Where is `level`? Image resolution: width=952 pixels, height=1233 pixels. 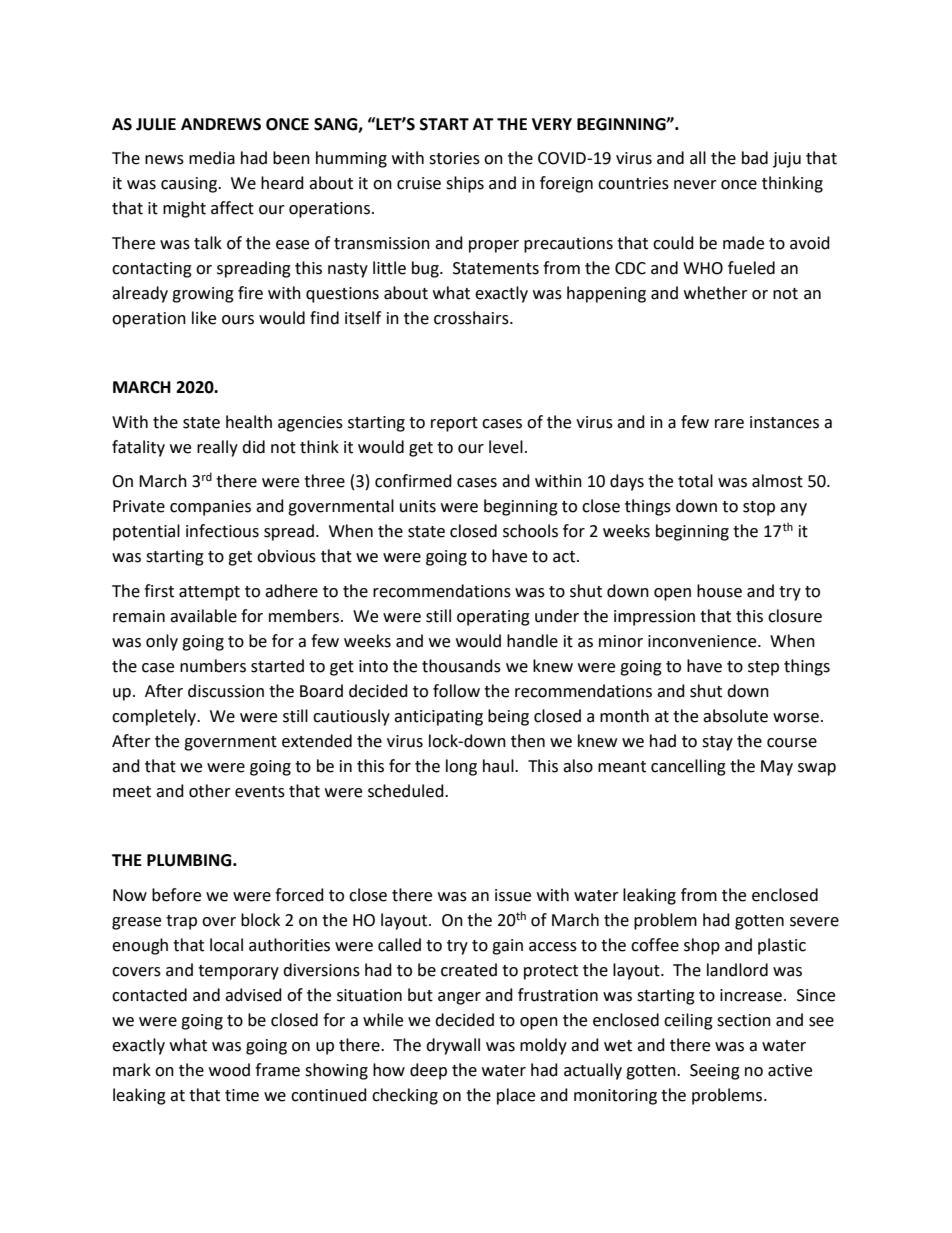
level is located at coordinates (506, 447).
